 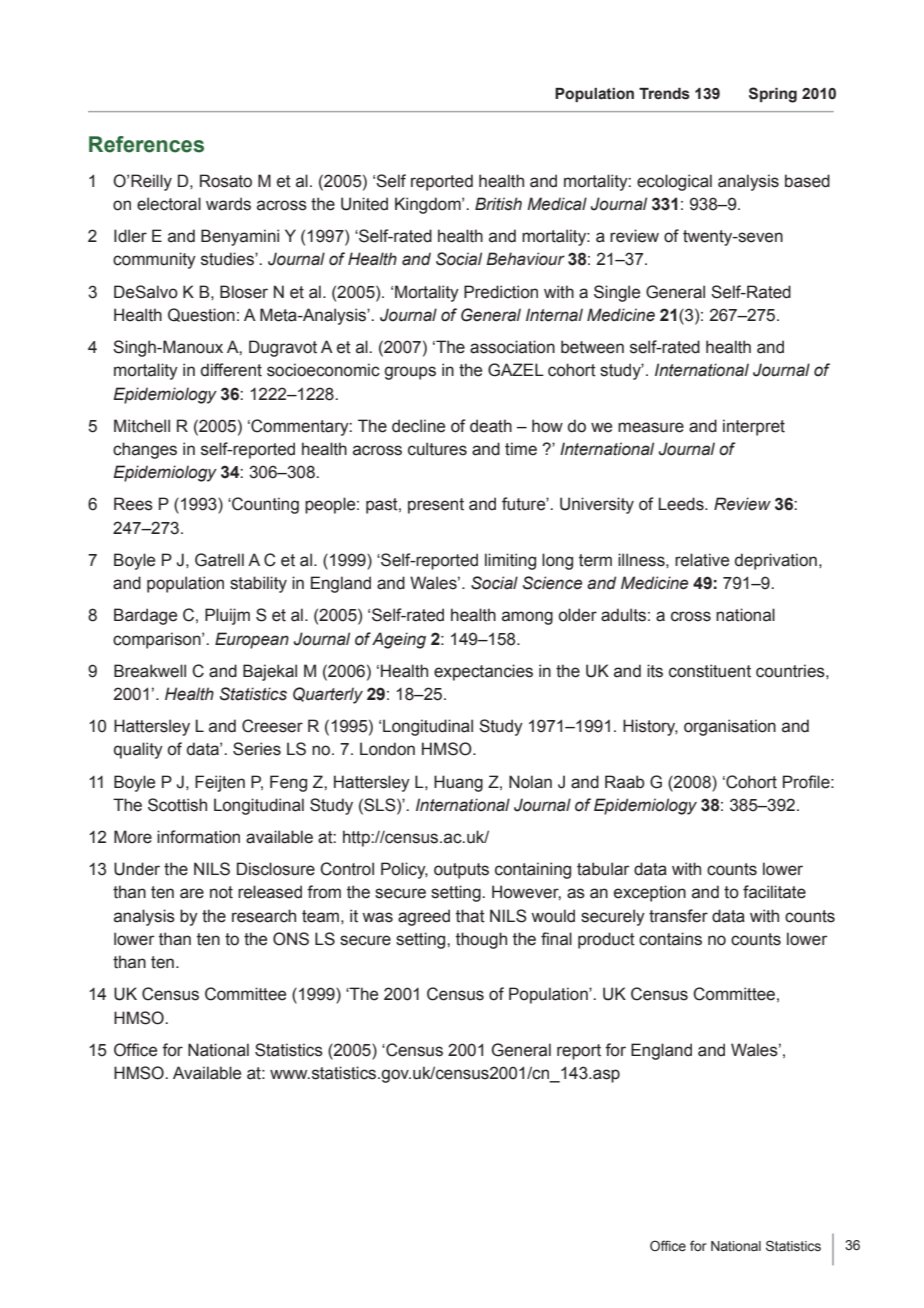 I want to click on Counting, so click(x=264, y=505).
